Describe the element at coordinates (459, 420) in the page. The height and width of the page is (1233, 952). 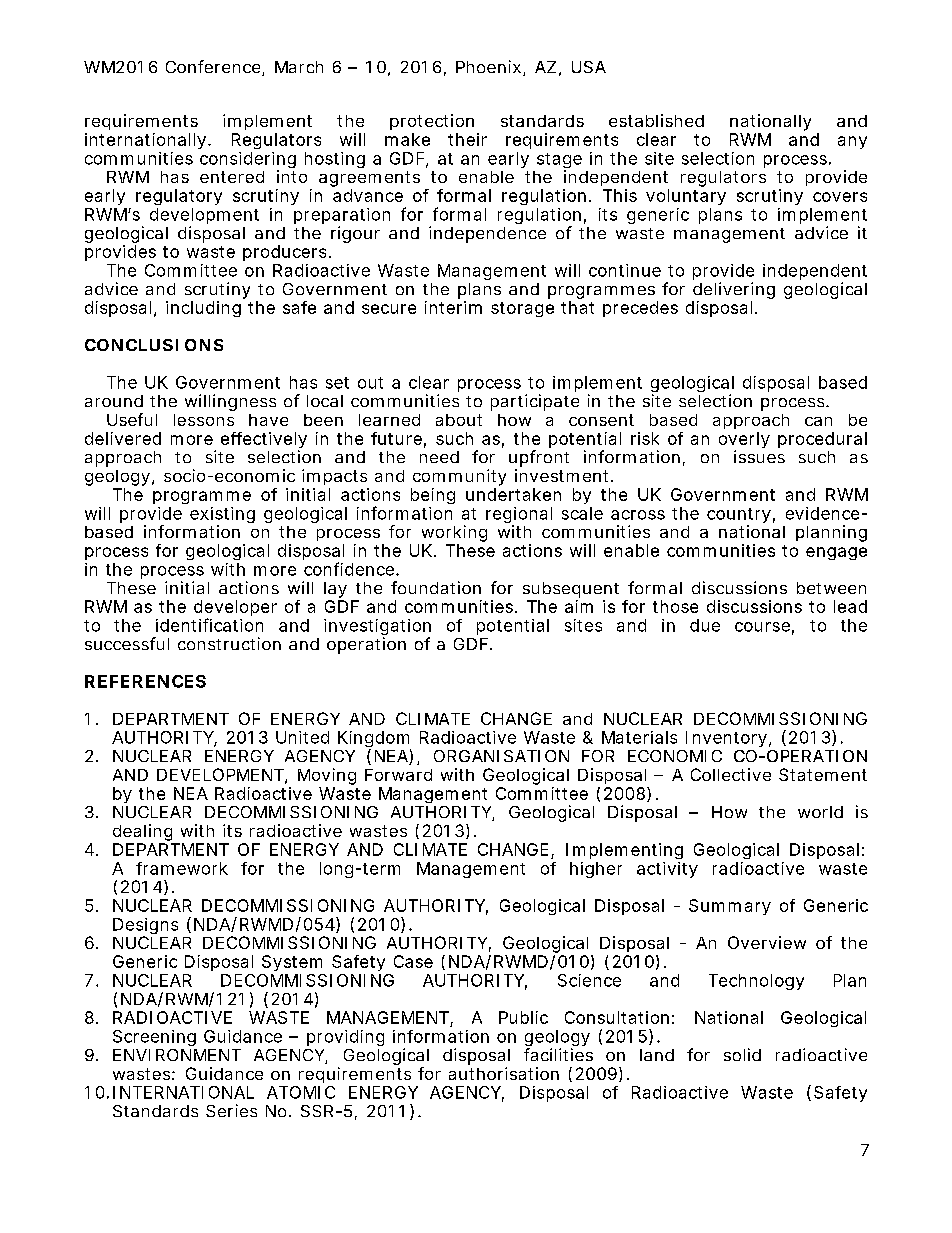
I see `about` at that location.
